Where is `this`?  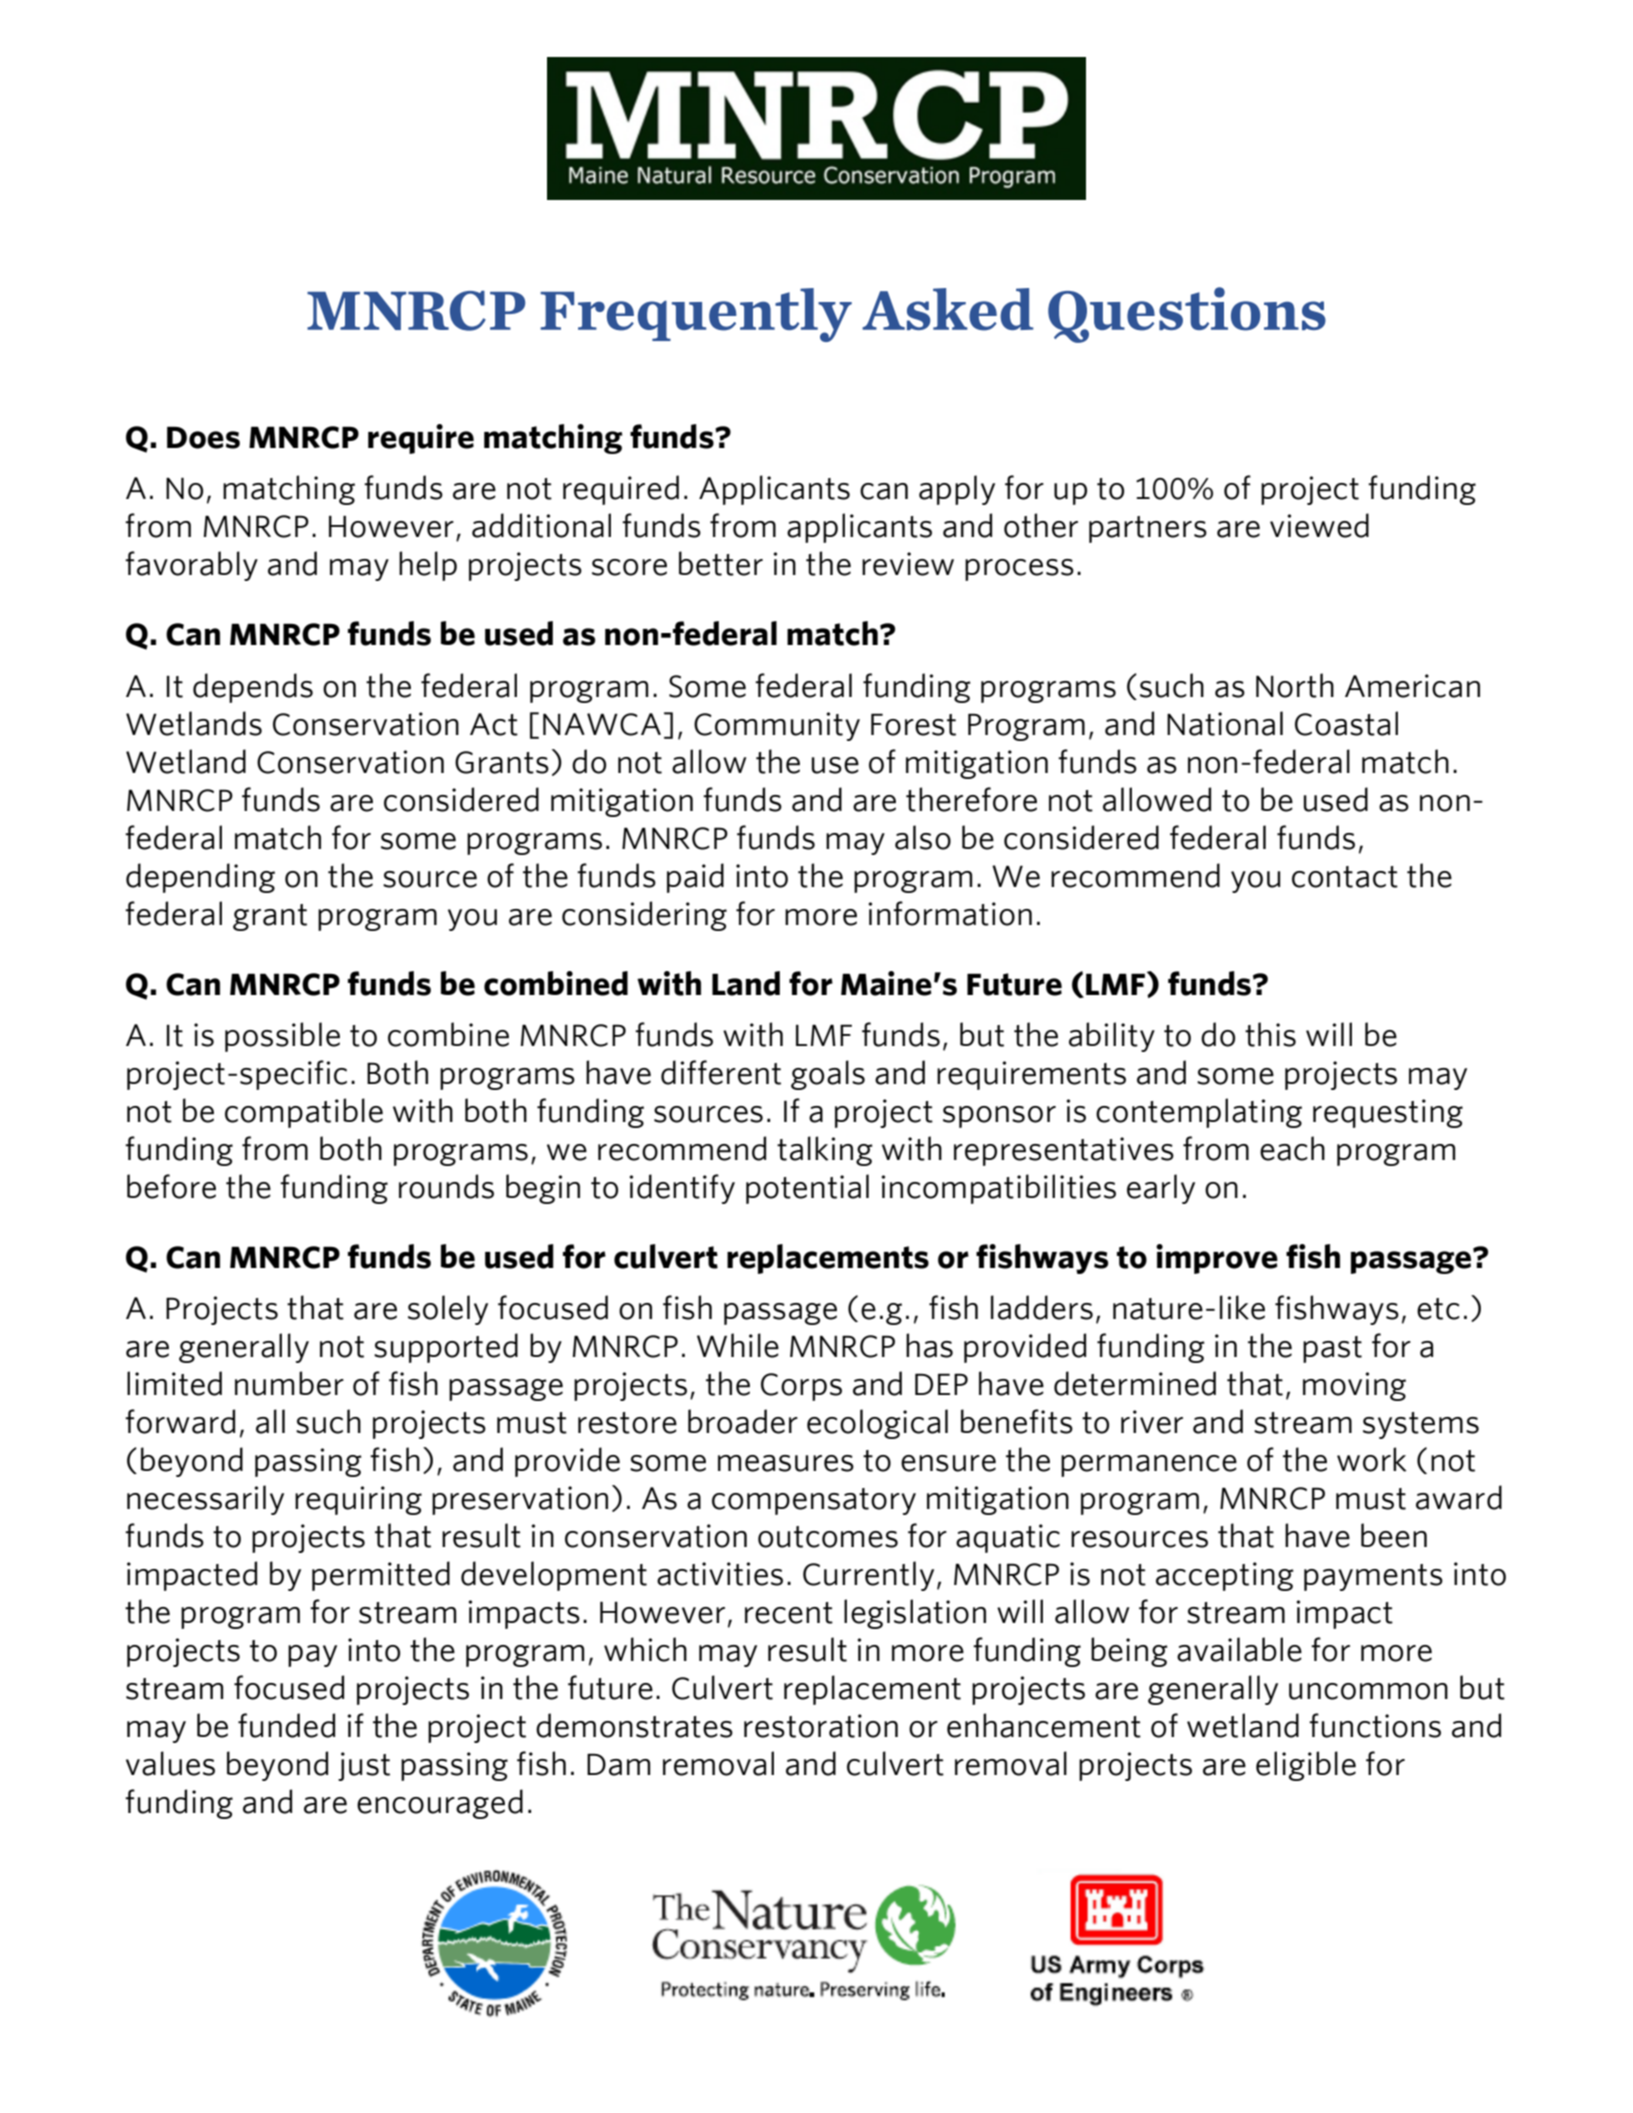 this is located at coordinates (1270, 1034).
